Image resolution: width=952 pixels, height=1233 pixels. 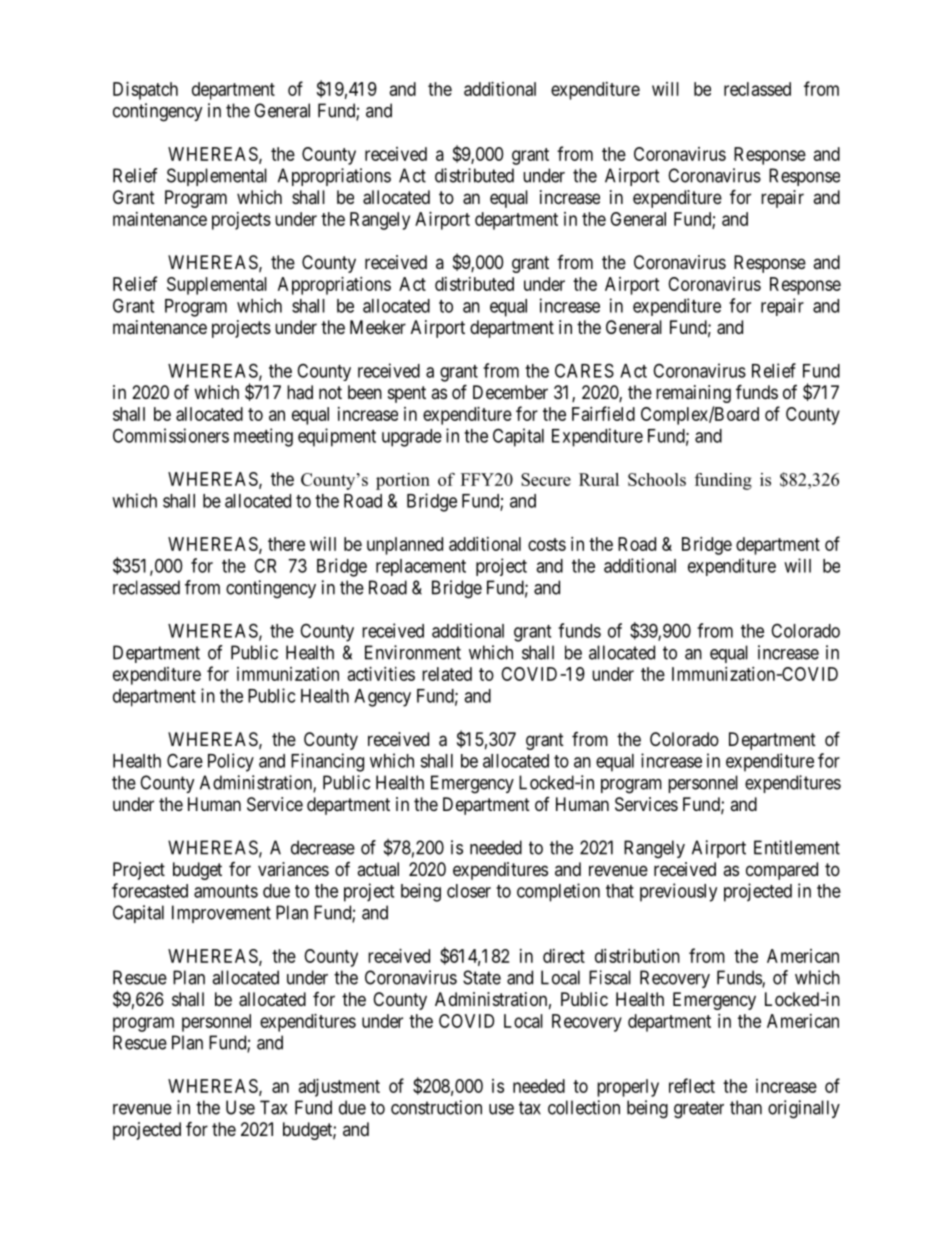 What do you see at coordinates (657, 479) in the screenshot?
I see `Schools` at bounding box center [657, 479].
